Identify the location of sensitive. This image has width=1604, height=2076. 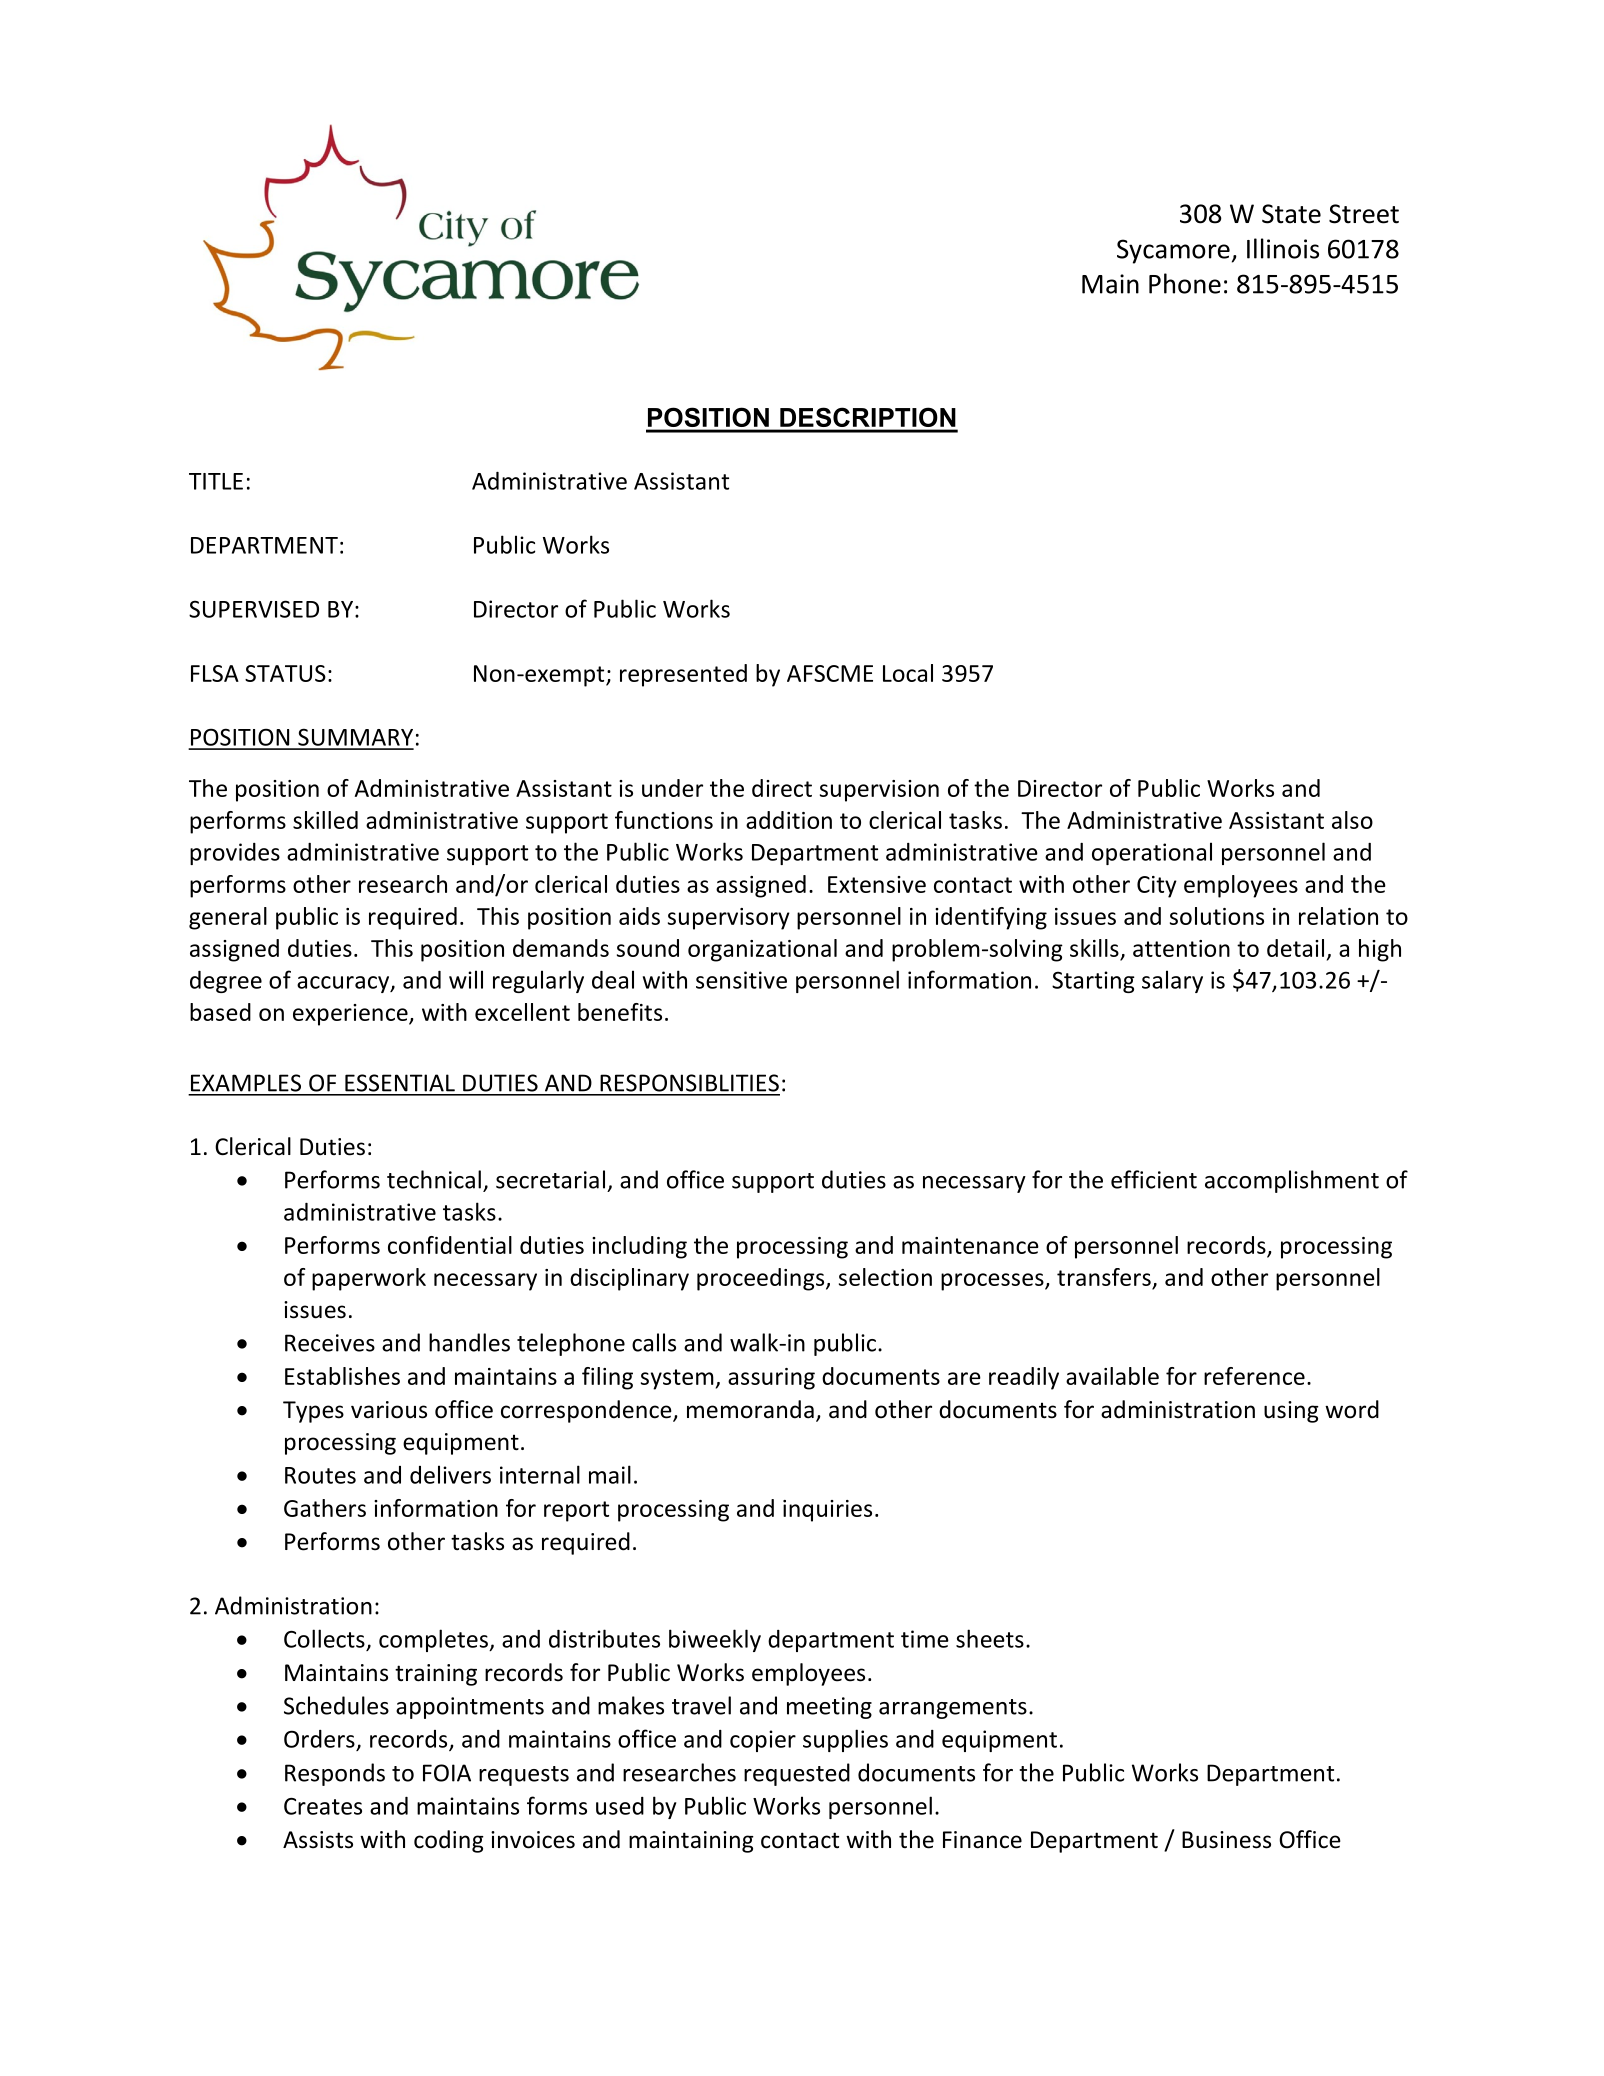
(741, 980).
